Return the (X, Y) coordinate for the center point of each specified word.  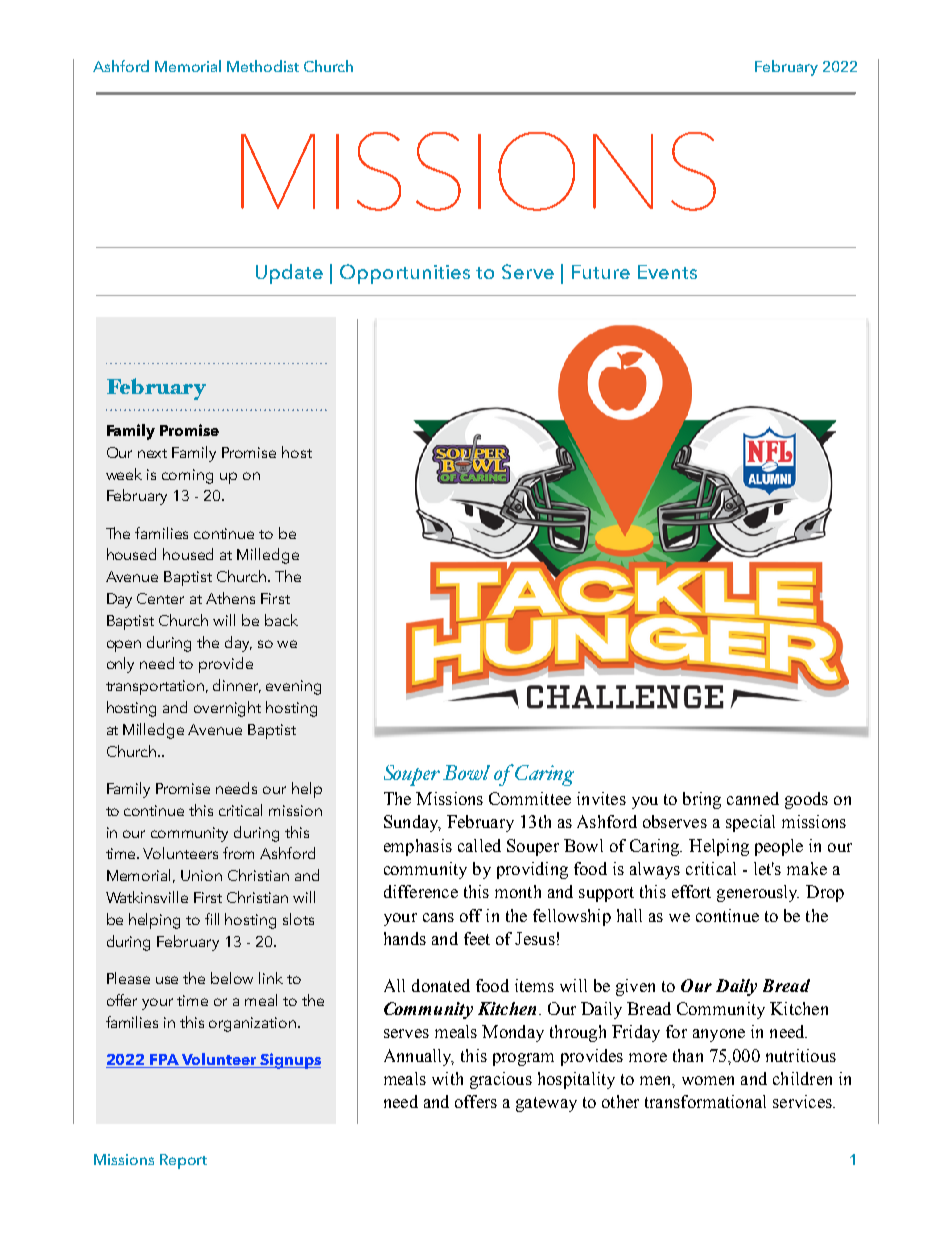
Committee (530, 798)
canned (753, 798)
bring (702, 800)
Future (601, 272)
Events (667, 272)
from (238, 853)
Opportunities (405, 274)
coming (187, 476)
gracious (501, 1080)
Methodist (263, 66)
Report (183, 1161)
